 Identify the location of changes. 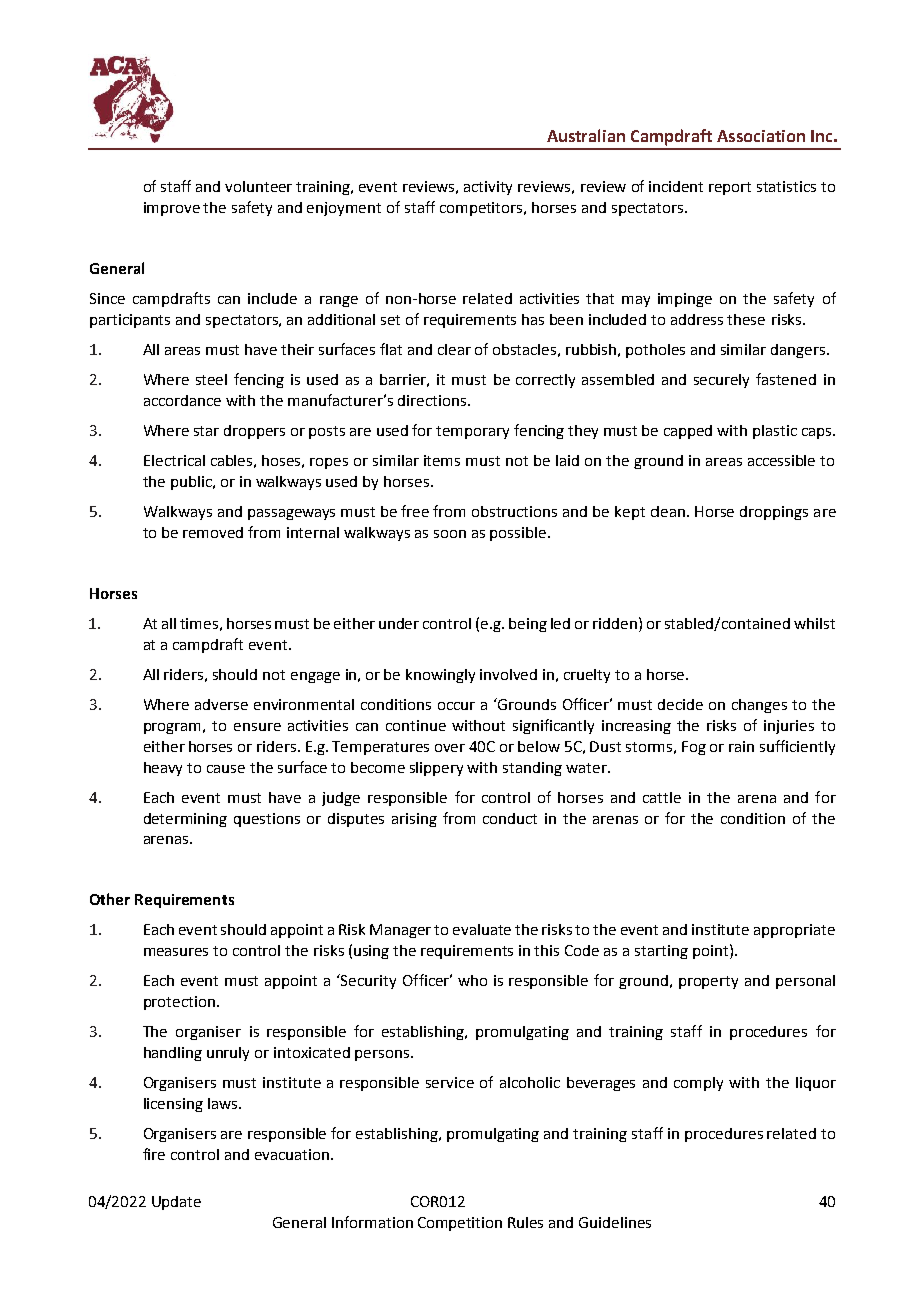
(759, 706).
